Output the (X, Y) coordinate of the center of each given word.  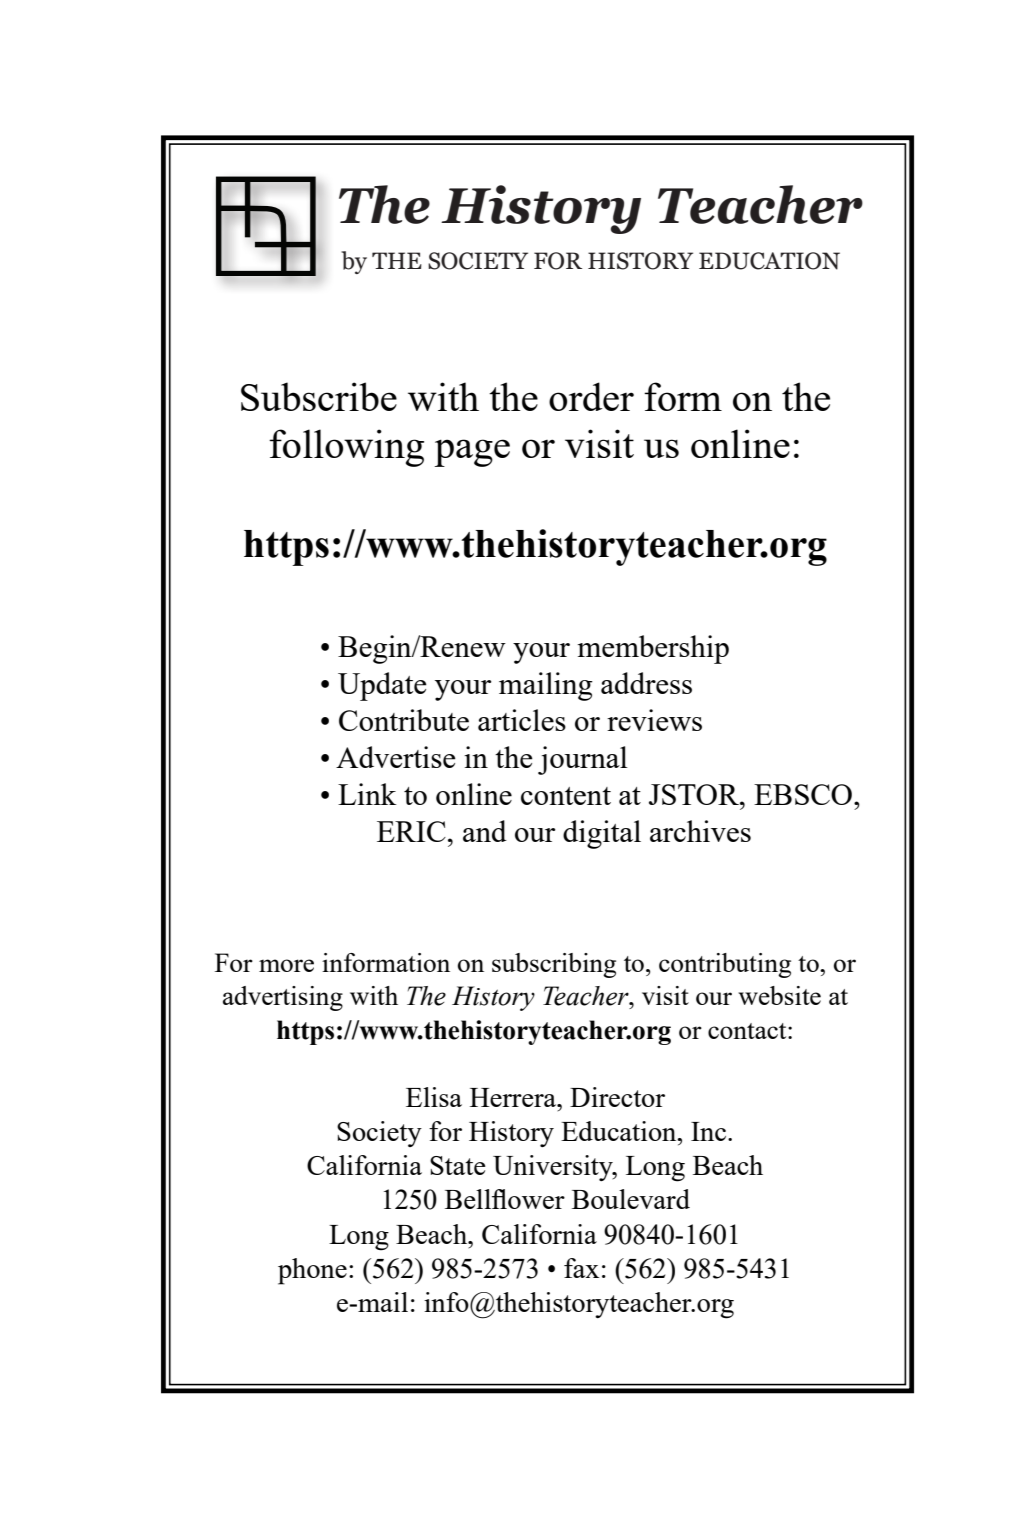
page (472, 453)
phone (312, 1271)
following (346, 448)
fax (581, 1268)
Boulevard (631, 1199)
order (591, 396)
